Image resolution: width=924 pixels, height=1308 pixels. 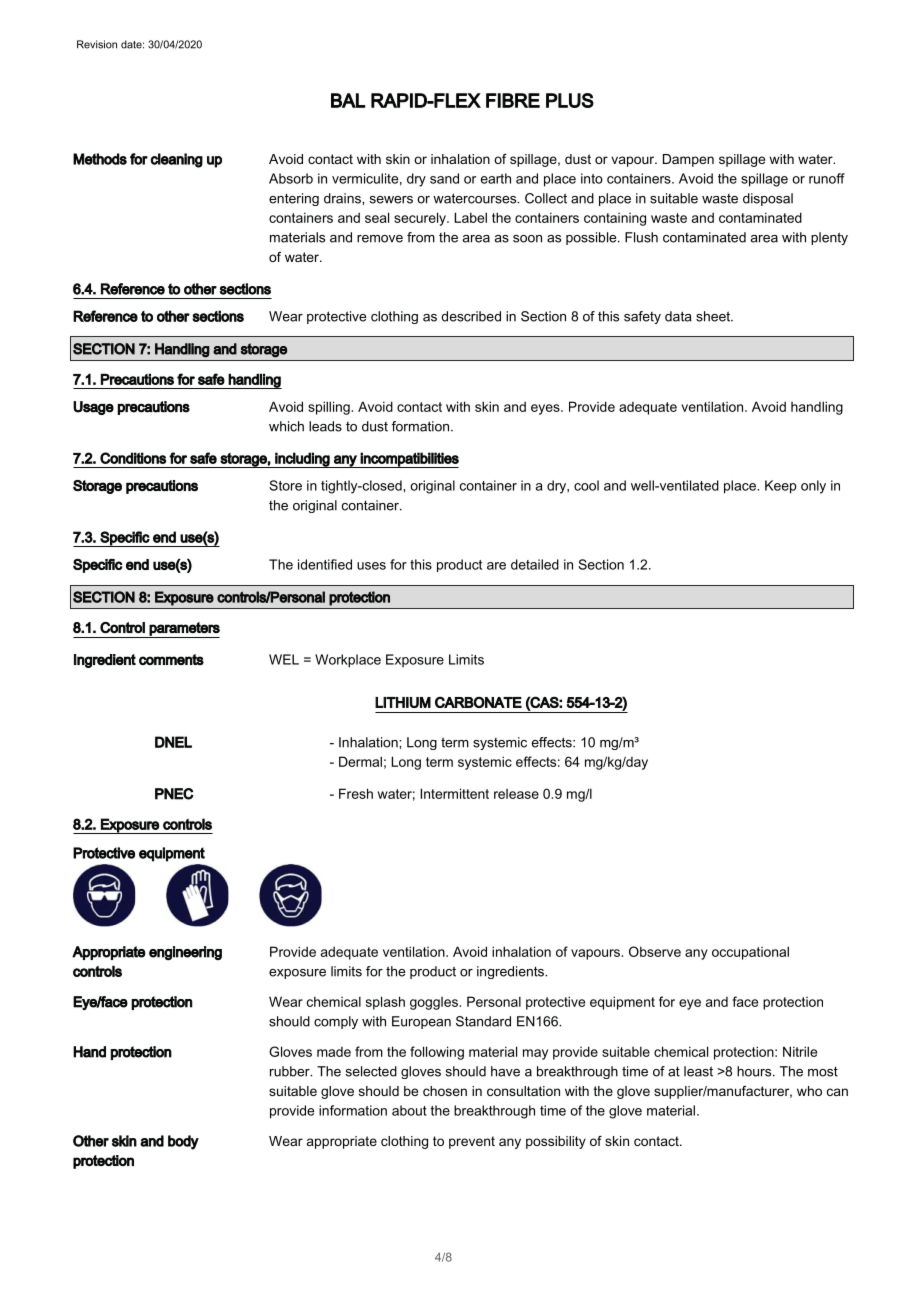 I want to click on detailed, so click(x=535, y=564).
